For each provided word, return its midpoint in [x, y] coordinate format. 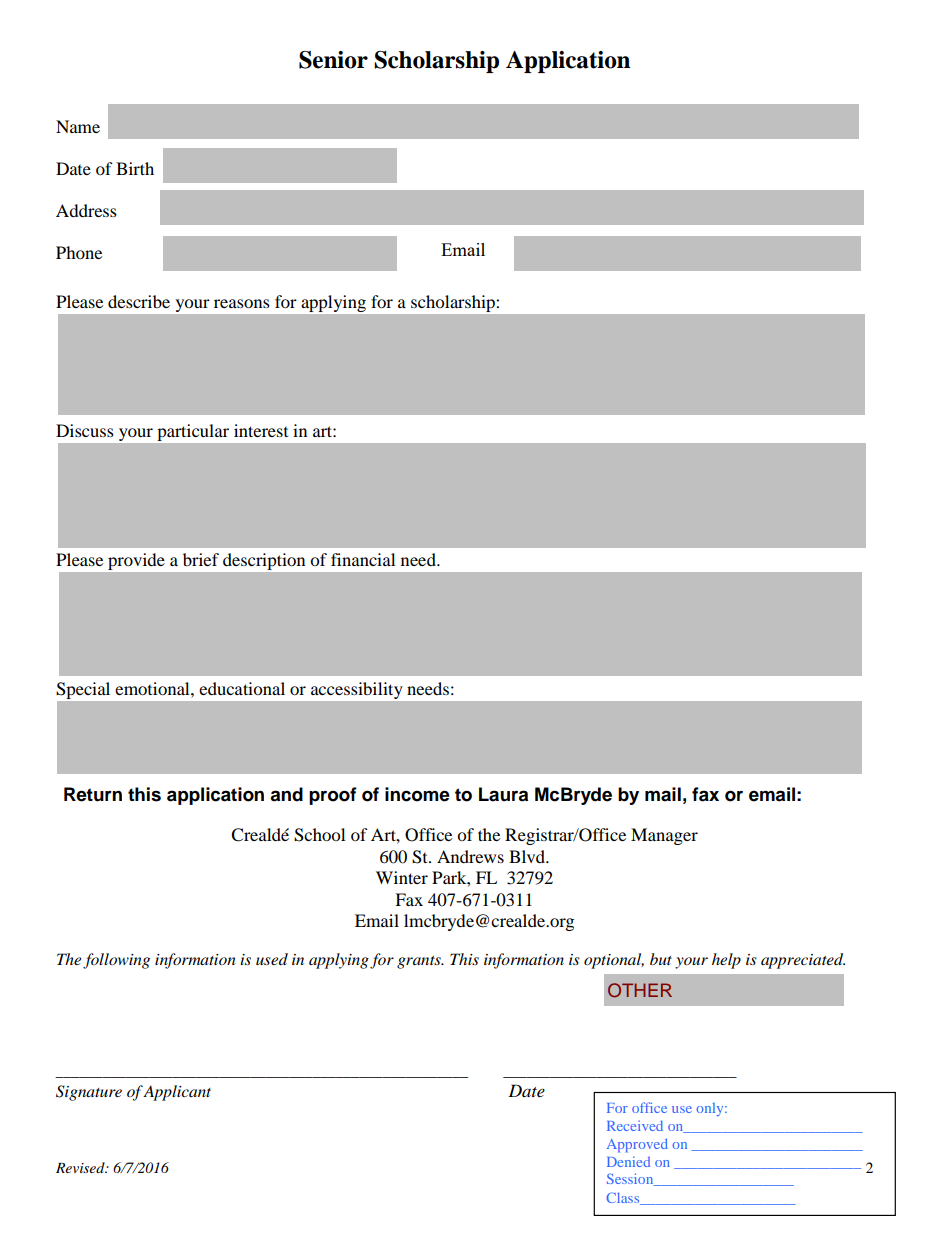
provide [136, 561]
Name [78, 126]
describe [139, 301]
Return [93, 794]
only [711, 1109]
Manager [664, 836]
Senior [333, 60]
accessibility [356, 690]
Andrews [470, 856]
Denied [628, 1162]
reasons [242, 303]
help [726, 961]
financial [363, 559]
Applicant [177, 1093]
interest [261, 430]
